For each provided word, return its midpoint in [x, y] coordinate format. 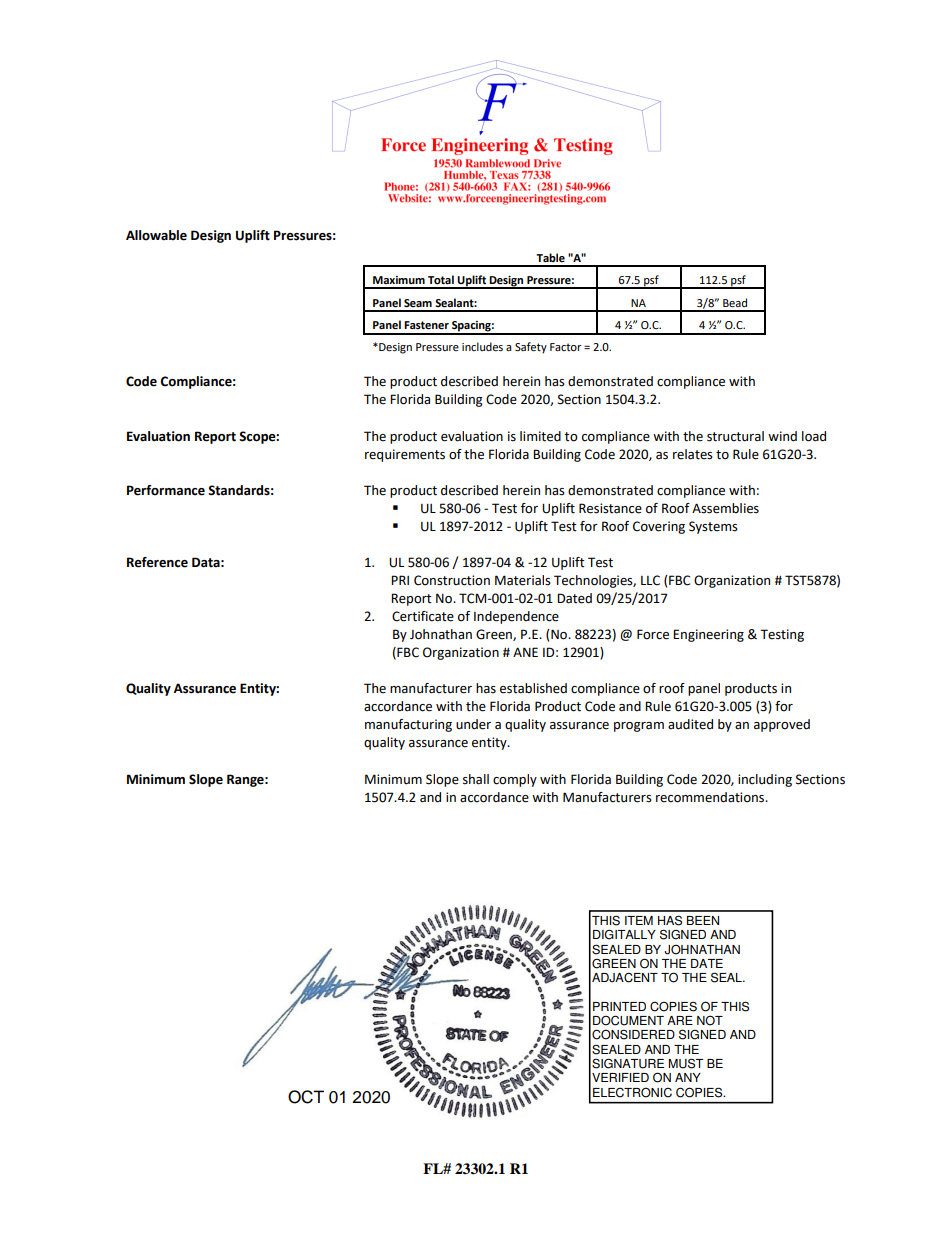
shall [476, 779]
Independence [516, 617]
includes [482, 347]
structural [735, 436]
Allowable [156, 235]
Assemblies [725, 508]
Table [550, 258]
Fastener [426, 325]
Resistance [610, 508]
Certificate [423, 616]
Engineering [708, 635]
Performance [166, 490]
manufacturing [408, 725]
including [765, 780]
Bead [735, 303]
